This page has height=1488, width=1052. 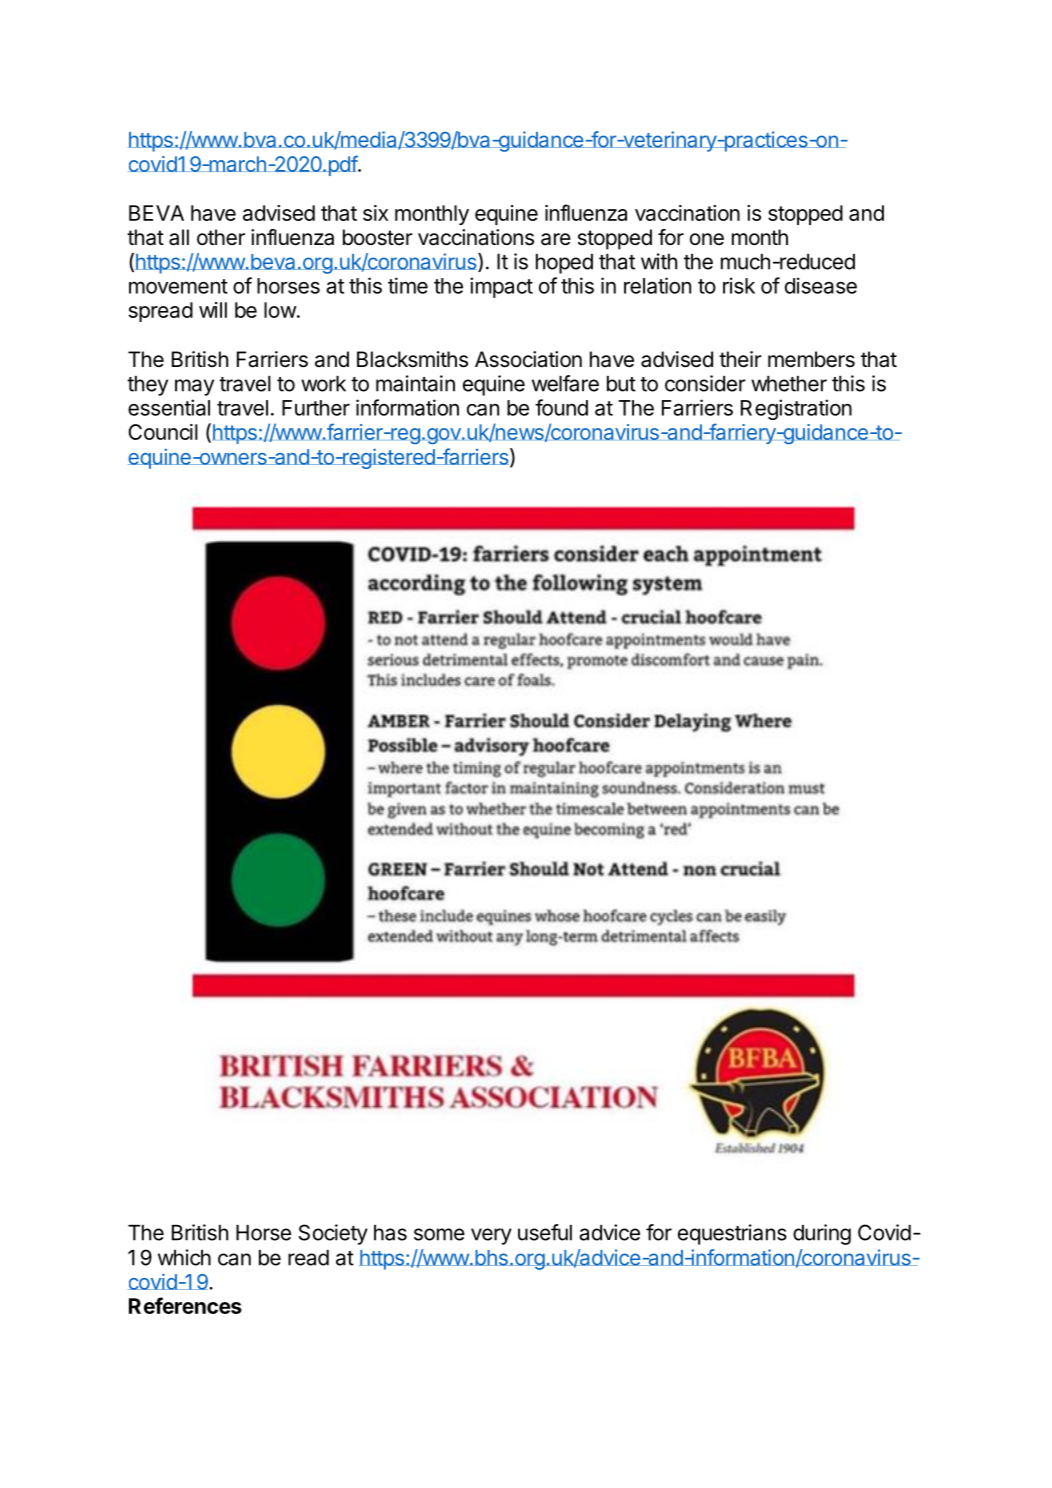 What do you see at coordinates (491, 1236) in the page?
I see `very` at bounding box center [491, 1236].
